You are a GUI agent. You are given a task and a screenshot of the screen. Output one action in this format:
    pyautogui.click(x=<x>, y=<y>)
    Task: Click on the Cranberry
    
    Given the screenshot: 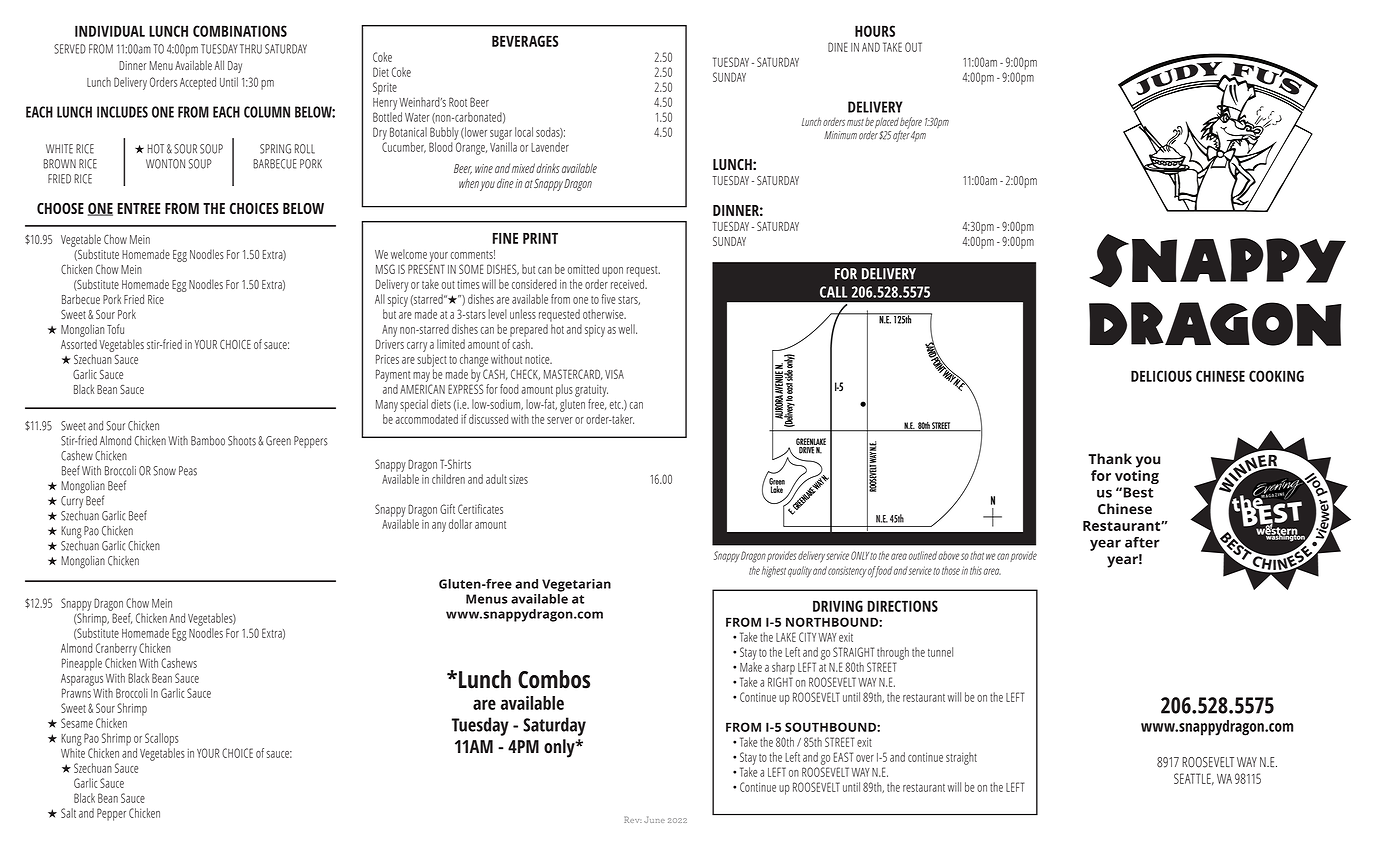 What is the action you would take?
    pyautogui.click(x=116, y=649)
